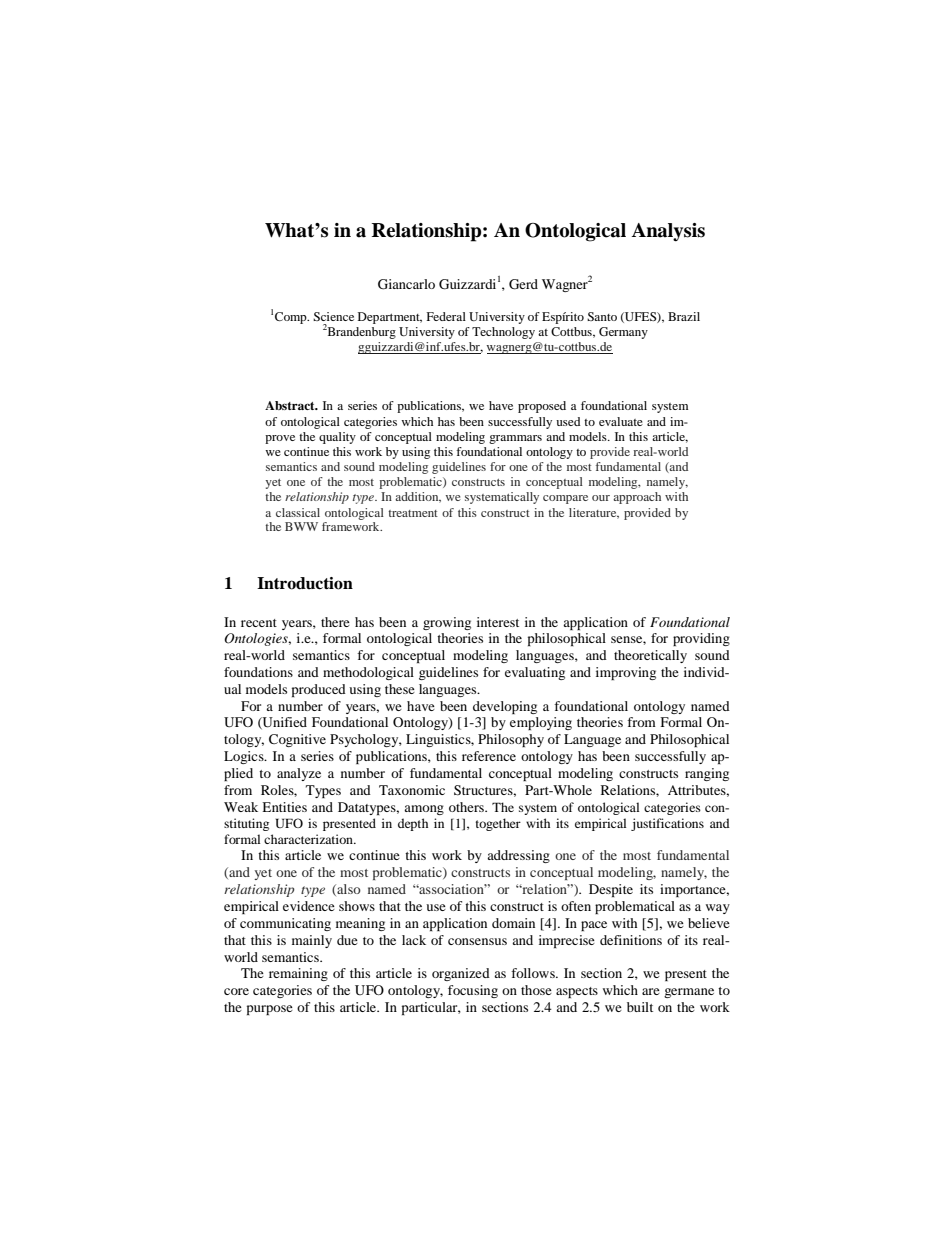  What do you see at coordinates (621, 421) in the screenshot?
I see `evaluate` at bounding box center [621, 421].
